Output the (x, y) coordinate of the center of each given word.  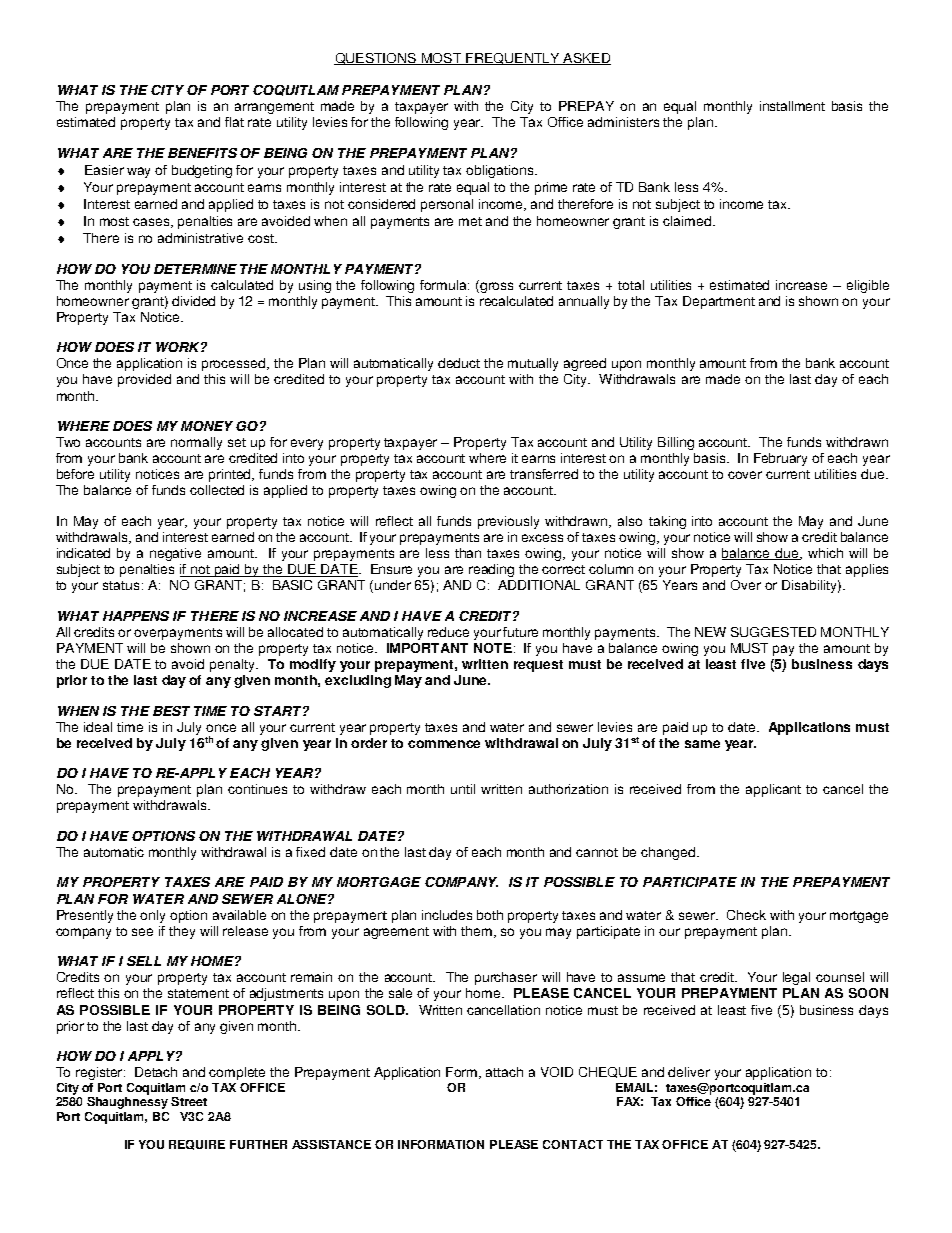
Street (189, 1101)
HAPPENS (136, 616)
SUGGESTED (773, 632)
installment (792, 106)
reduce (448, 632)
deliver (689, 1072)
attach (504, 1072)
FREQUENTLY (513, 59)
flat (234, 122)
